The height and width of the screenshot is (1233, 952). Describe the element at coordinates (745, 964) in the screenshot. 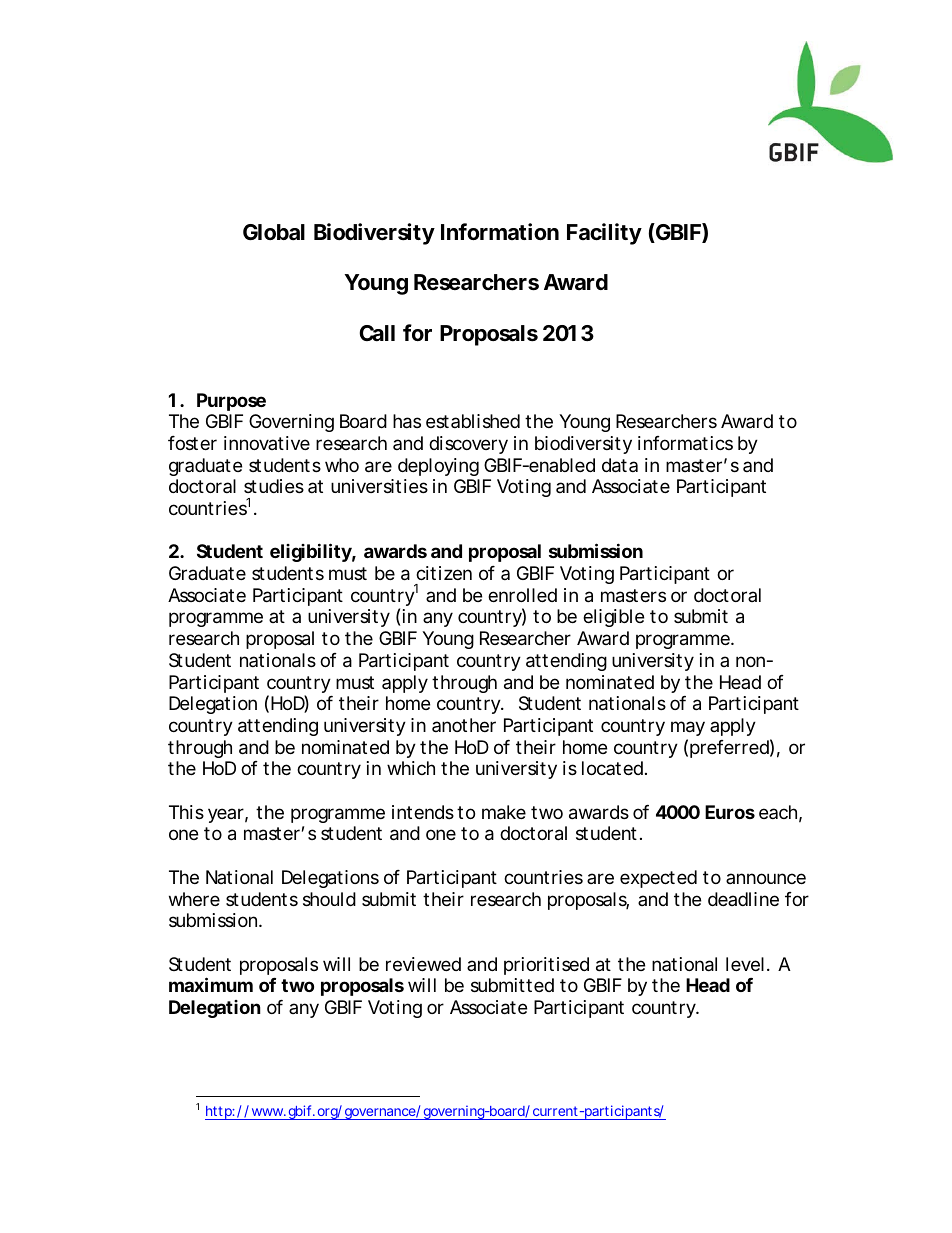

I see `level` at that location.
